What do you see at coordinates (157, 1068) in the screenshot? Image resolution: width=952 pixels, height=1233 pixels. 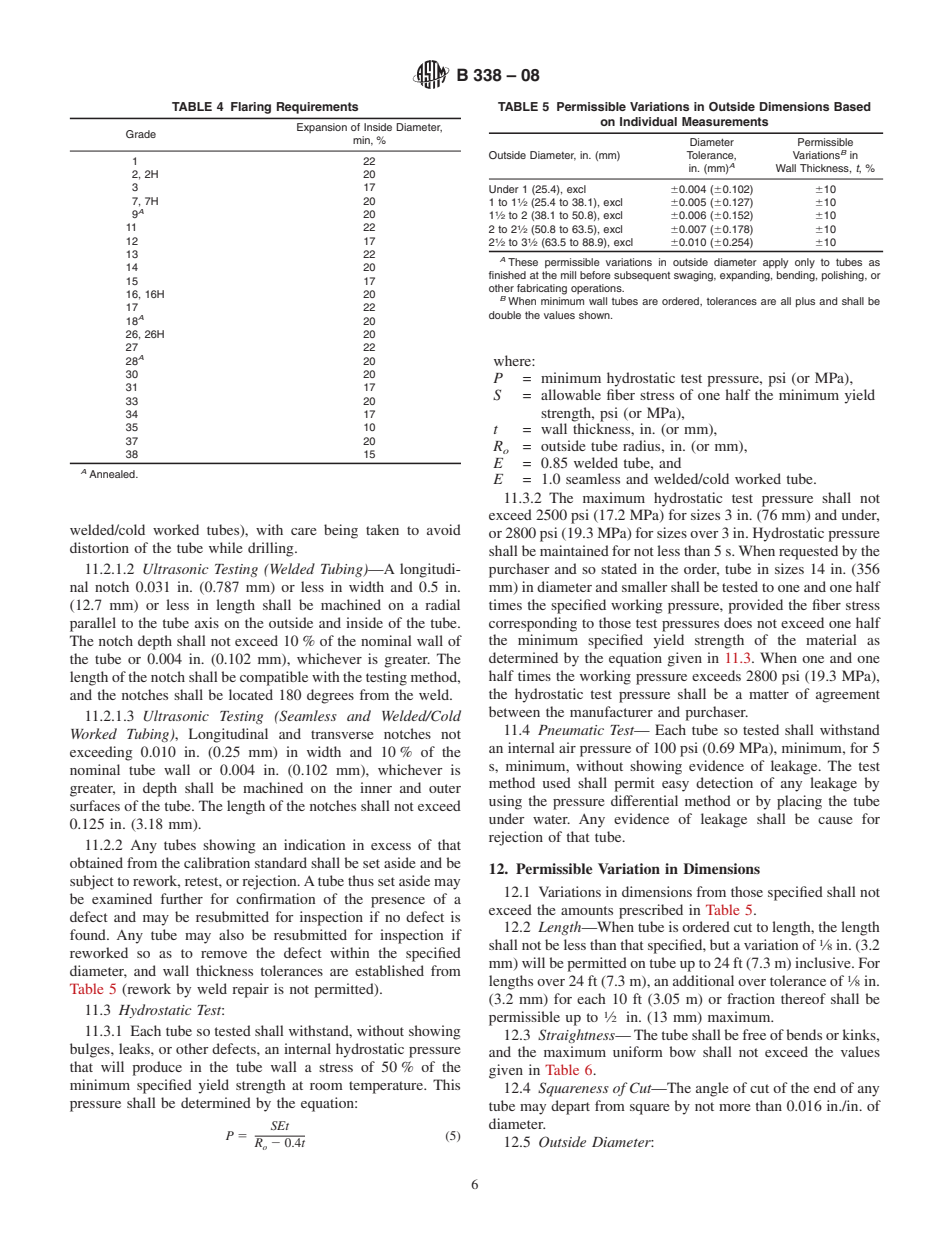 I see `produce` at bounding box center [157, 1068].
